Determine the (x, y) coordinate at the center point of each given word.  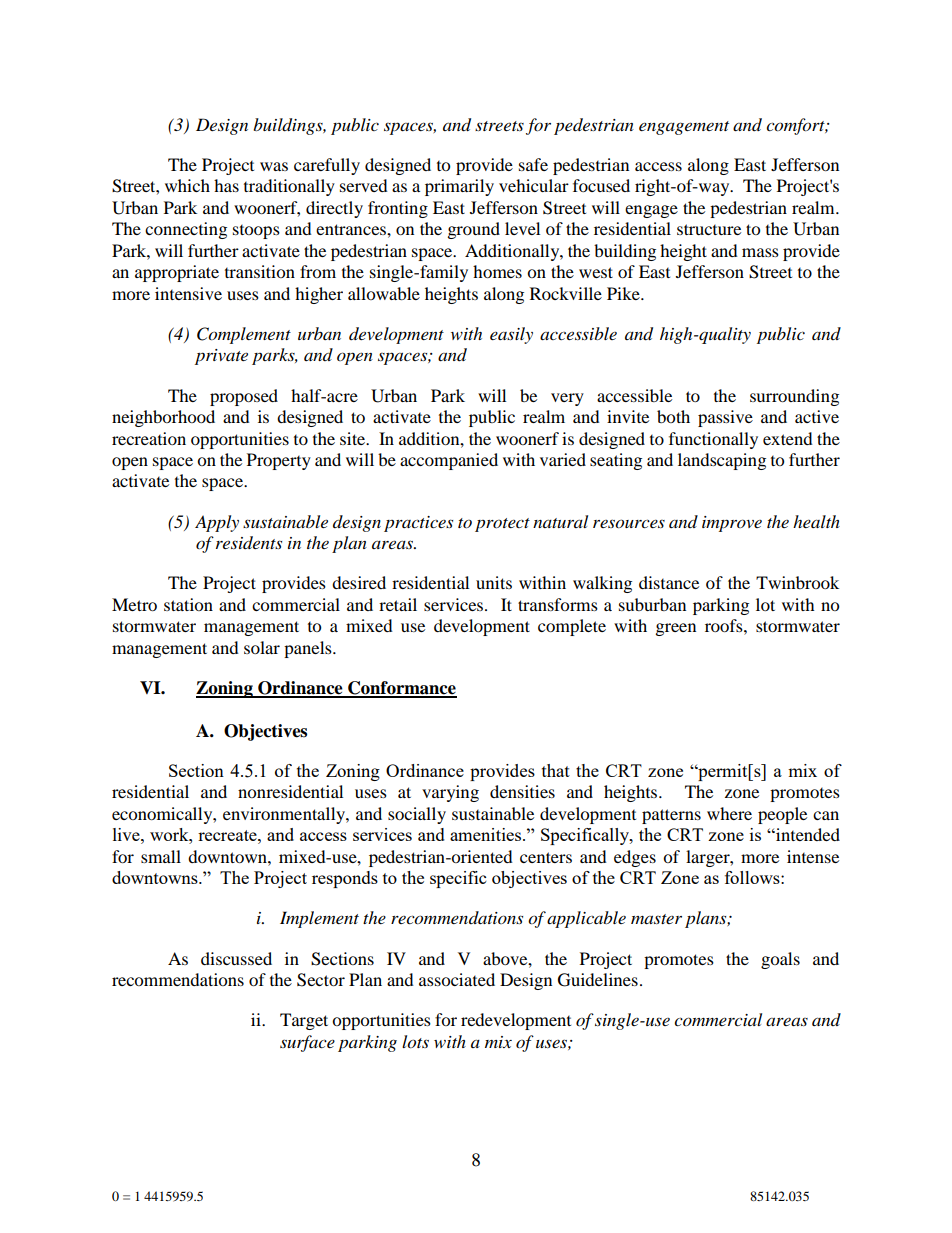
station (188, 604)
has (226, 185)
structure (709, 229)
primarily (459, 187)
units (494, 582)
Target (304, 1021)
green (676, 629)
